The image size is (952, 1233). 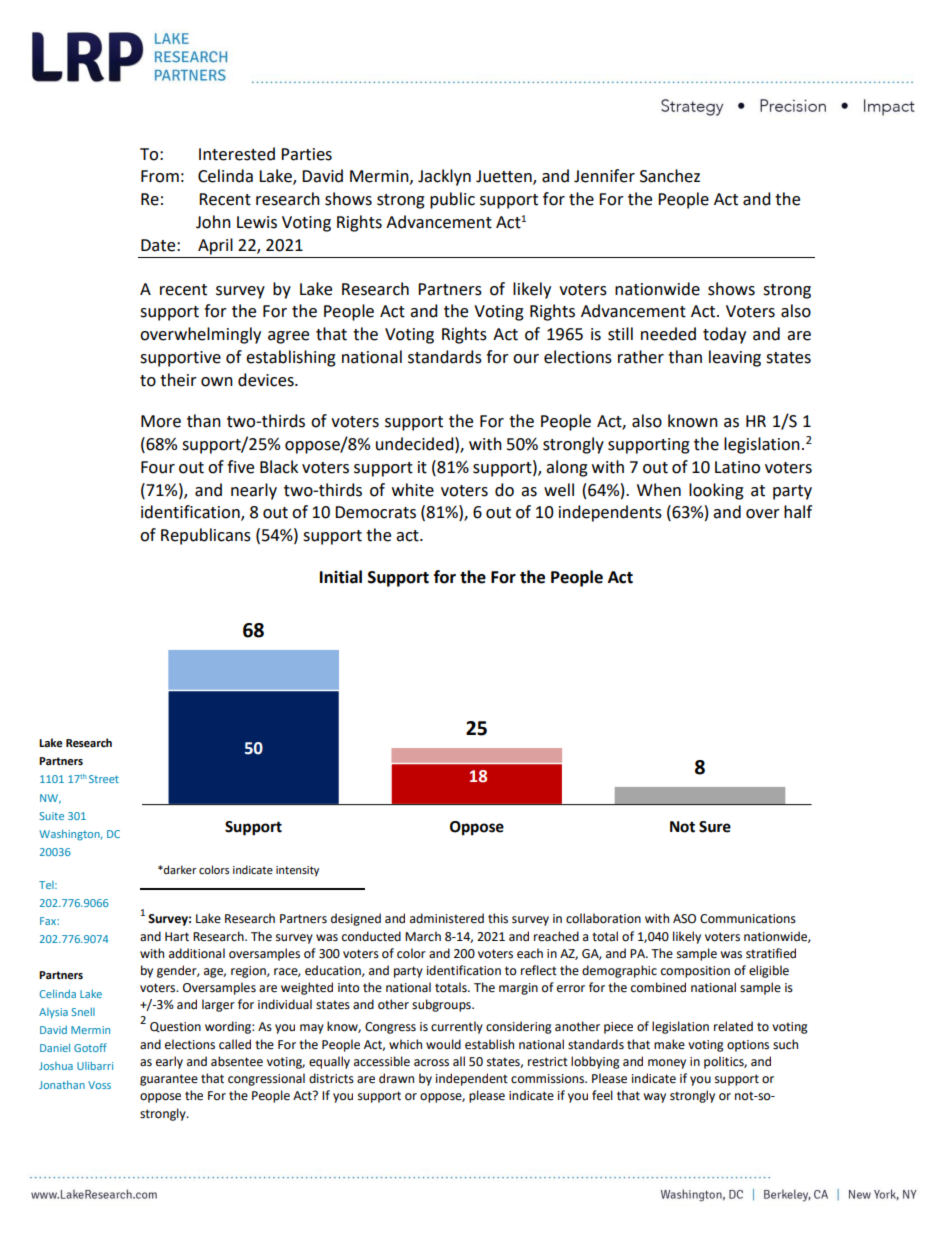 What do you see at coordinates (158, 467) in the document?
I see `Four` at bounding box center [158, 467].
